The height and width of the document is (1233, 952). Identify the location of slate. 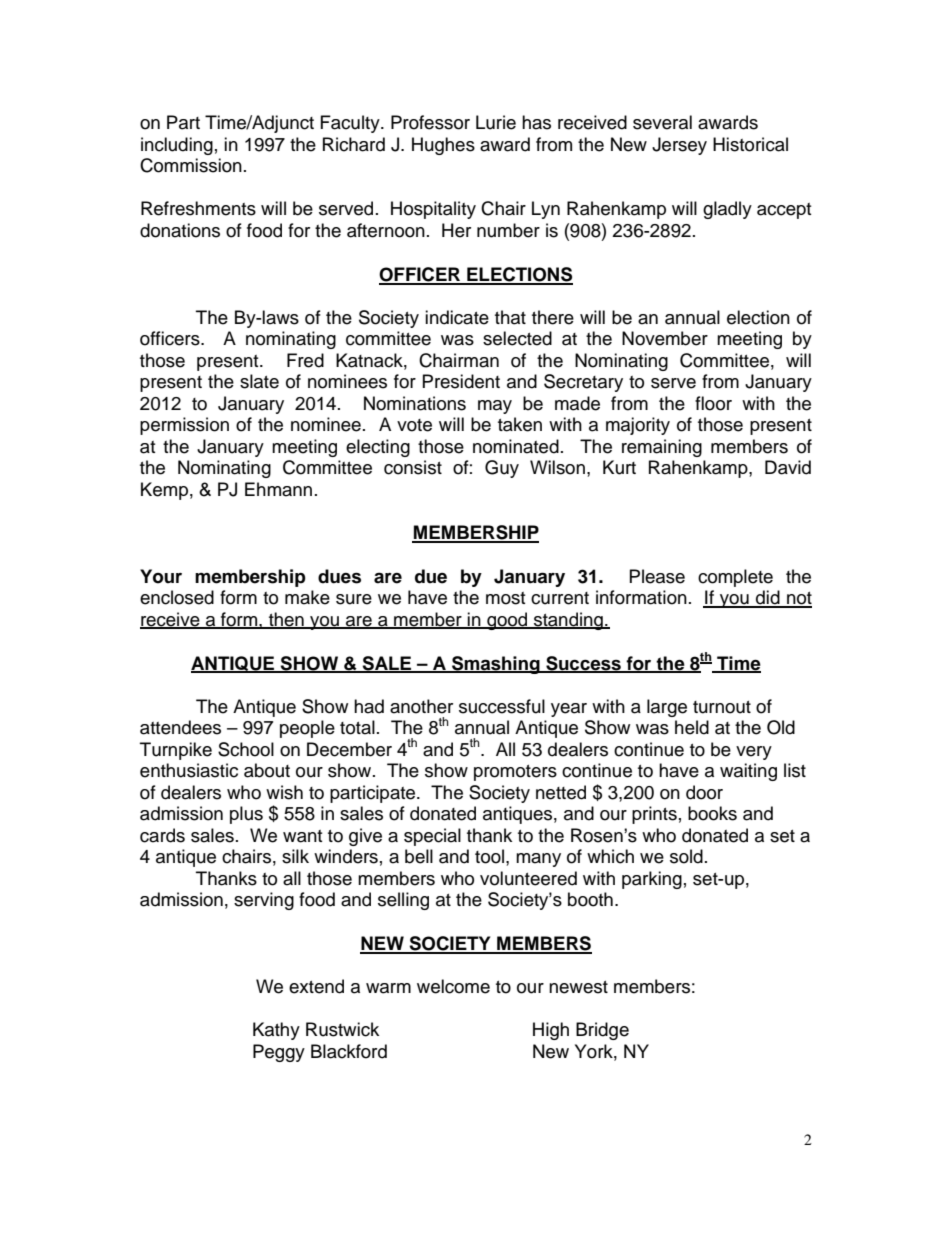
(259, 381).
